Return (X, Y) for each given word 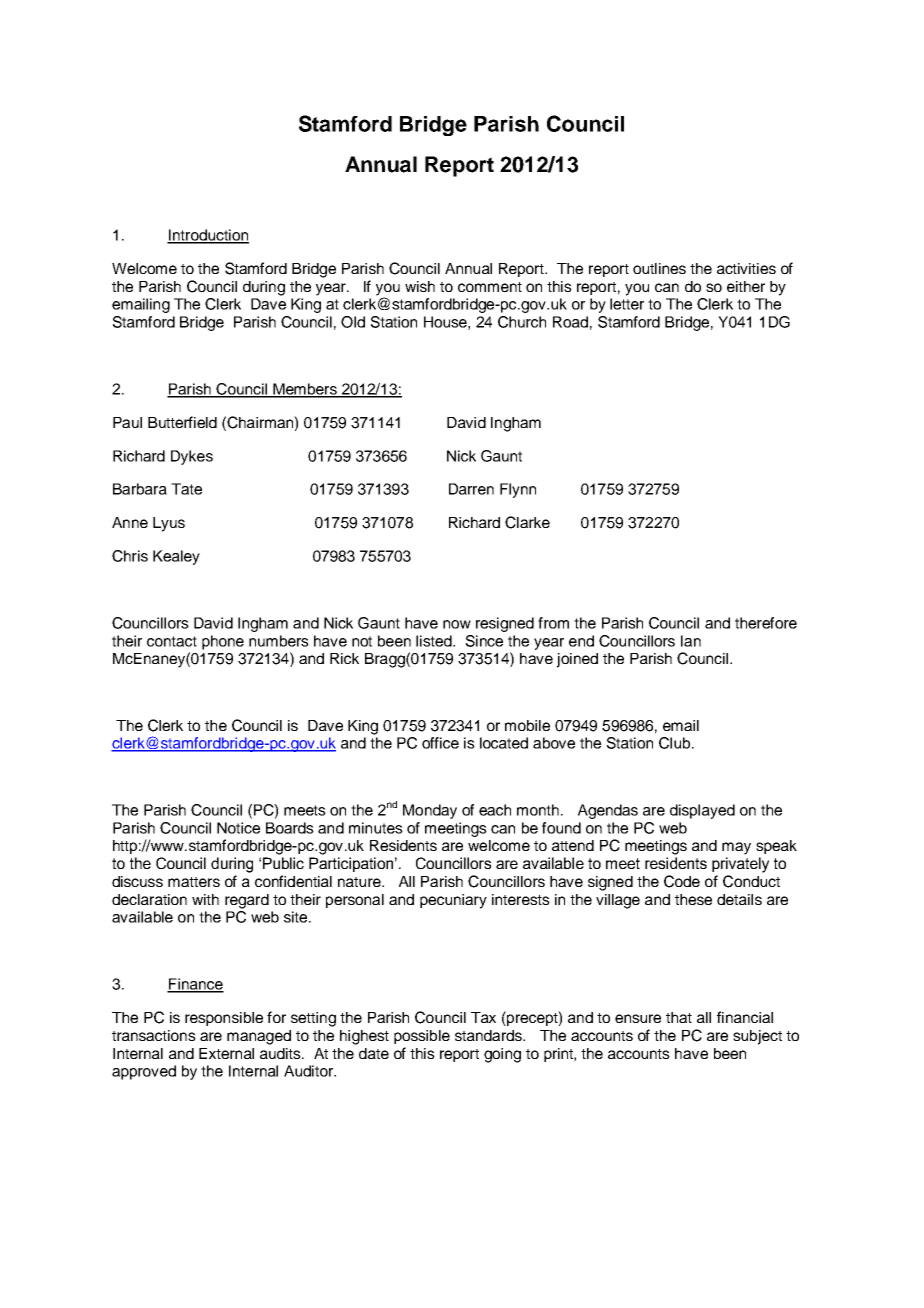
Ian (691, 641)
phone (223, 642)
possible (422, 1037)
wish (420, 286)
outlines (659, 268)
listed (435, 641)
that (679, 1017)
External (226, 1053)
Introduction (208, 236)
